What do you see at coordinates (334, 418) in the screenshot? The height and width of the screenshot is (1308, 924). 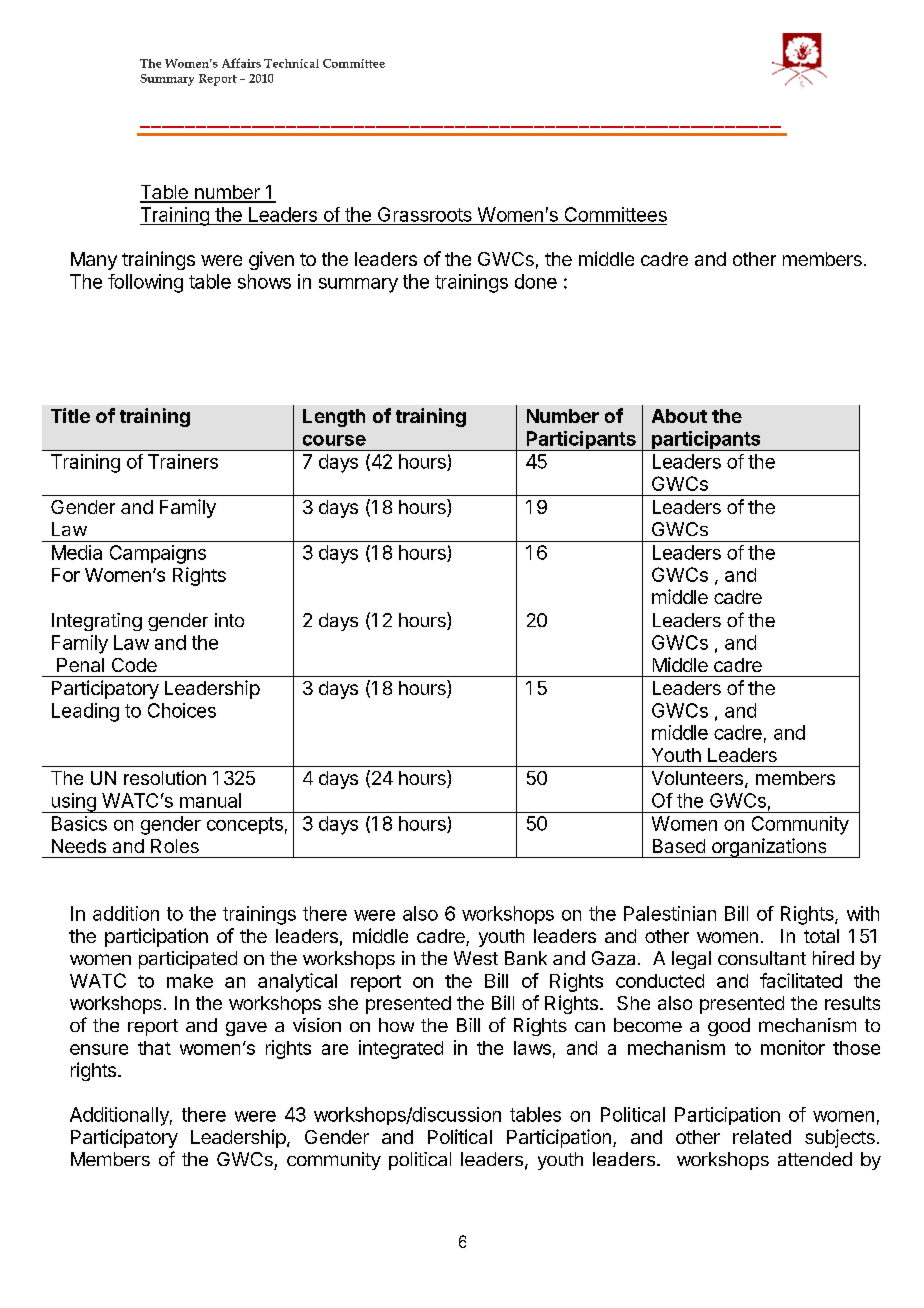 I see `Length` at bounding box center [334, 418].
